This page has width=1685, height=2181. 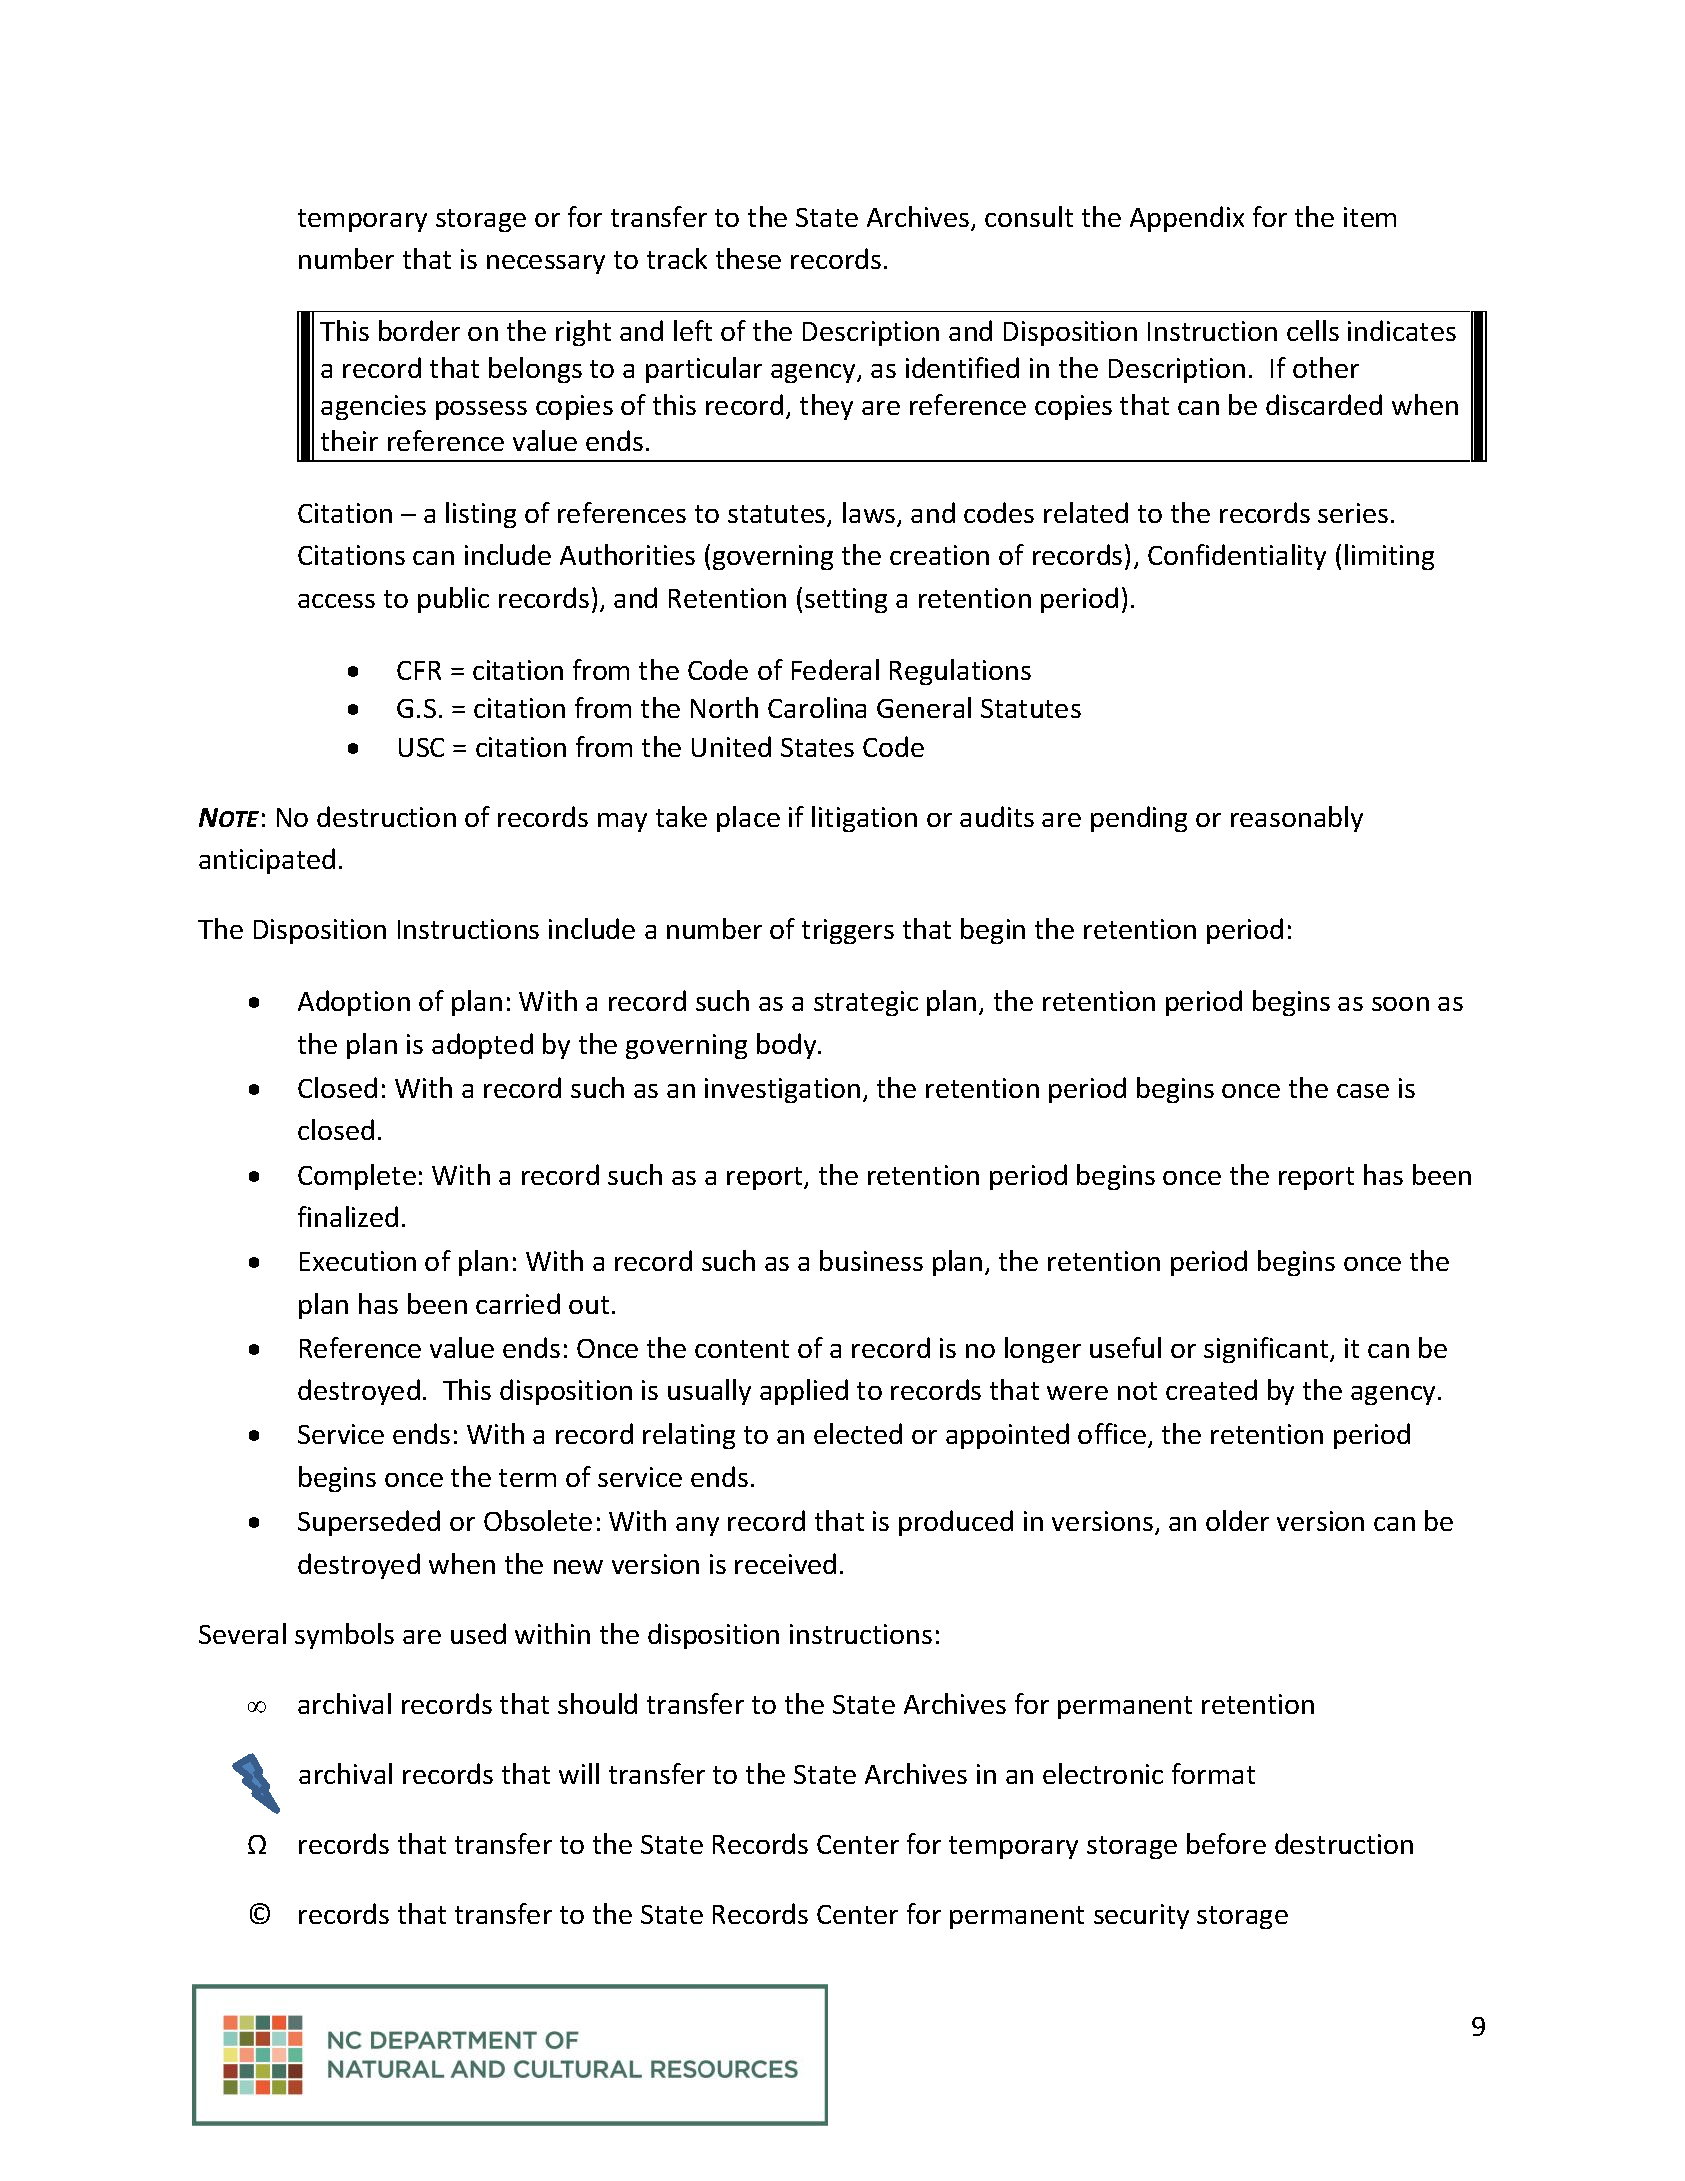 I want to click on cells, so click(x=1313, y=330).
